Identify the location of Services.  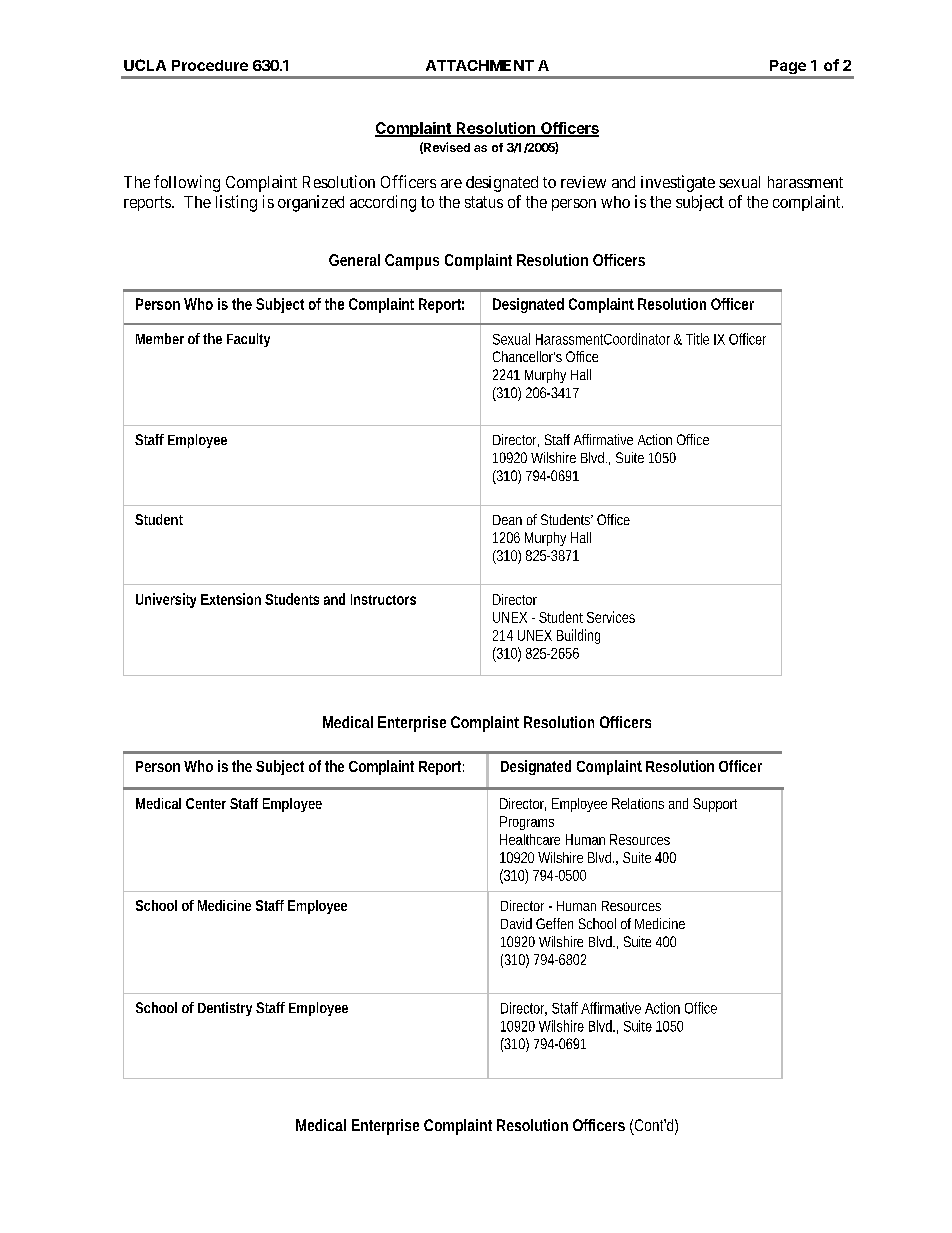
(611, 617).
